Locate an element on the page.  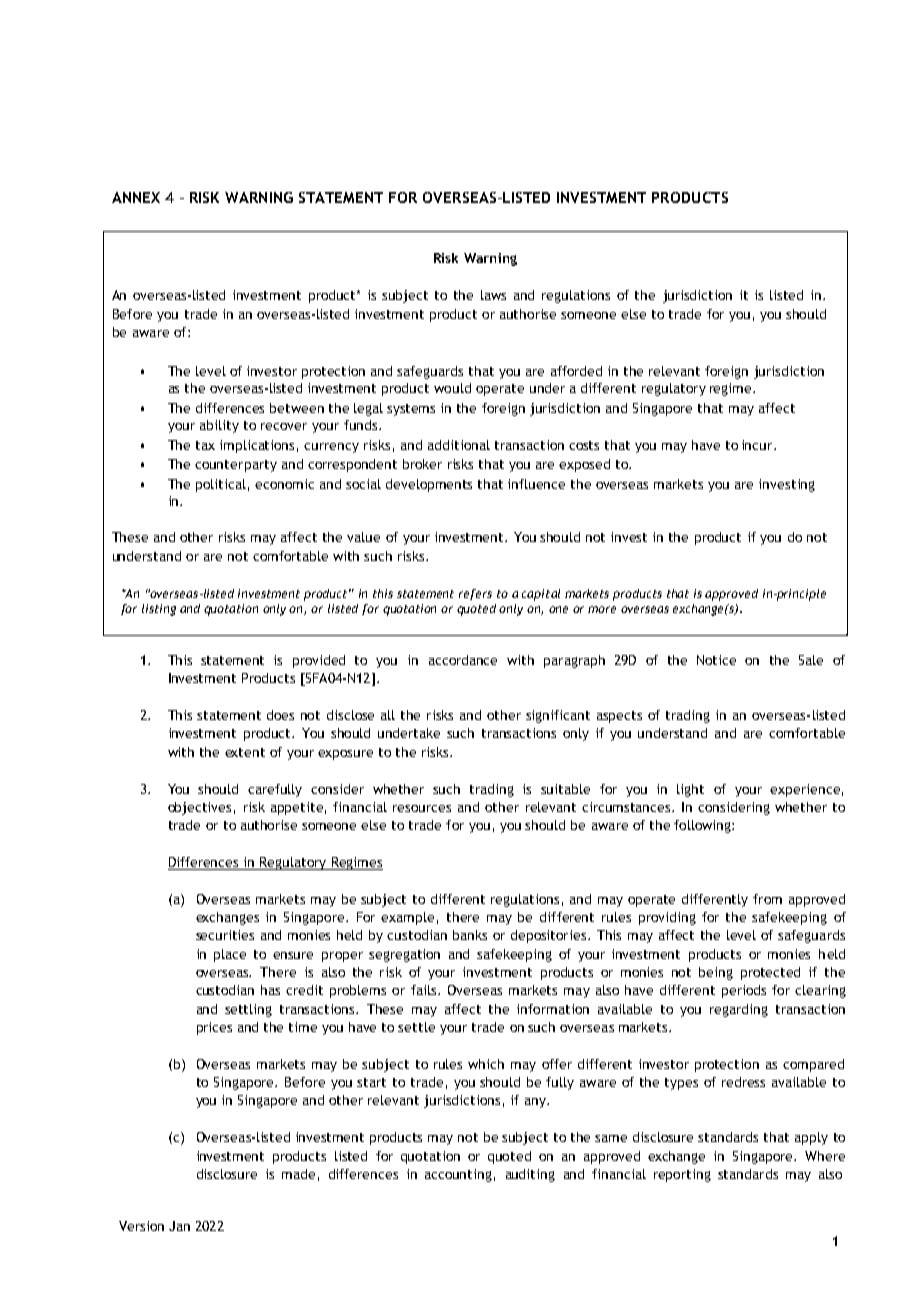
incur is located at coordinates (758, 445).
